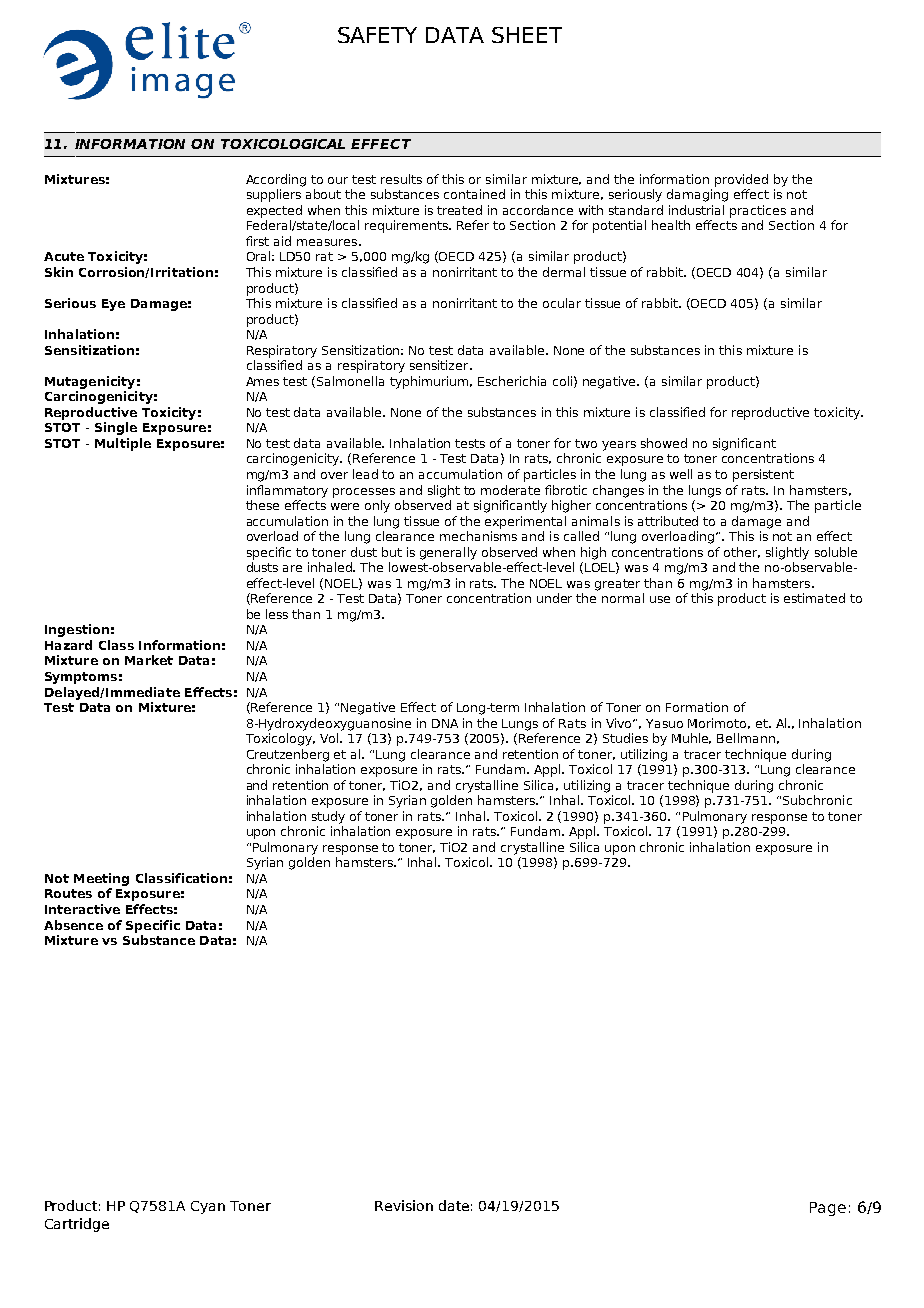  Describe the element at coordinates (625, 738) in the document. I see `Studies` at that location.
